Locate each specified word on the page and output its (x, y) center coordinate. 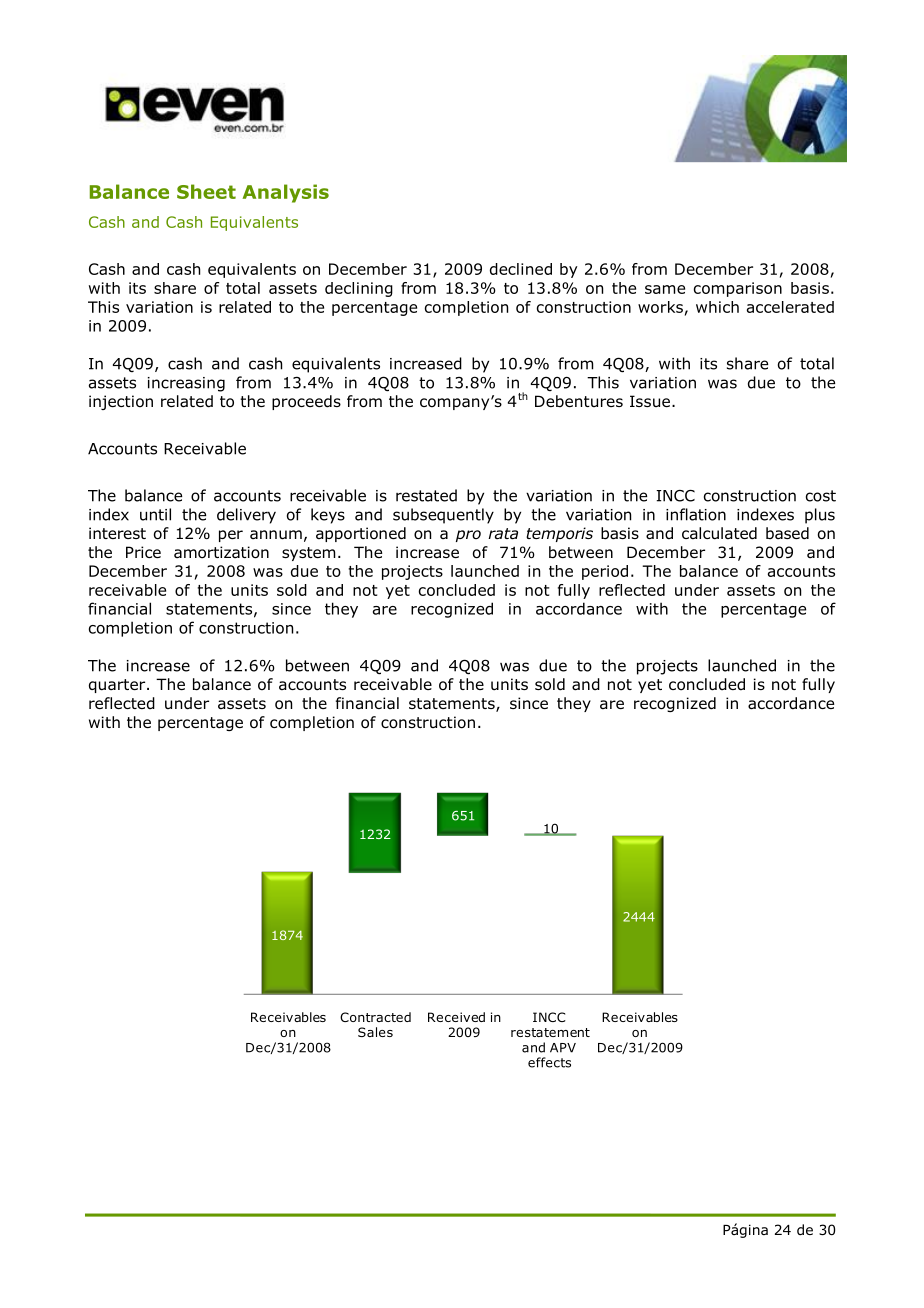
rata (503, 534)
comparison (738, 289)
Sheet (206, 191)
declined (521, 269)
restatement (550, 1032)
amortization (221, 552)
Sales (375, 1032)
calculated (719, 533)
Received (456, 1017)
